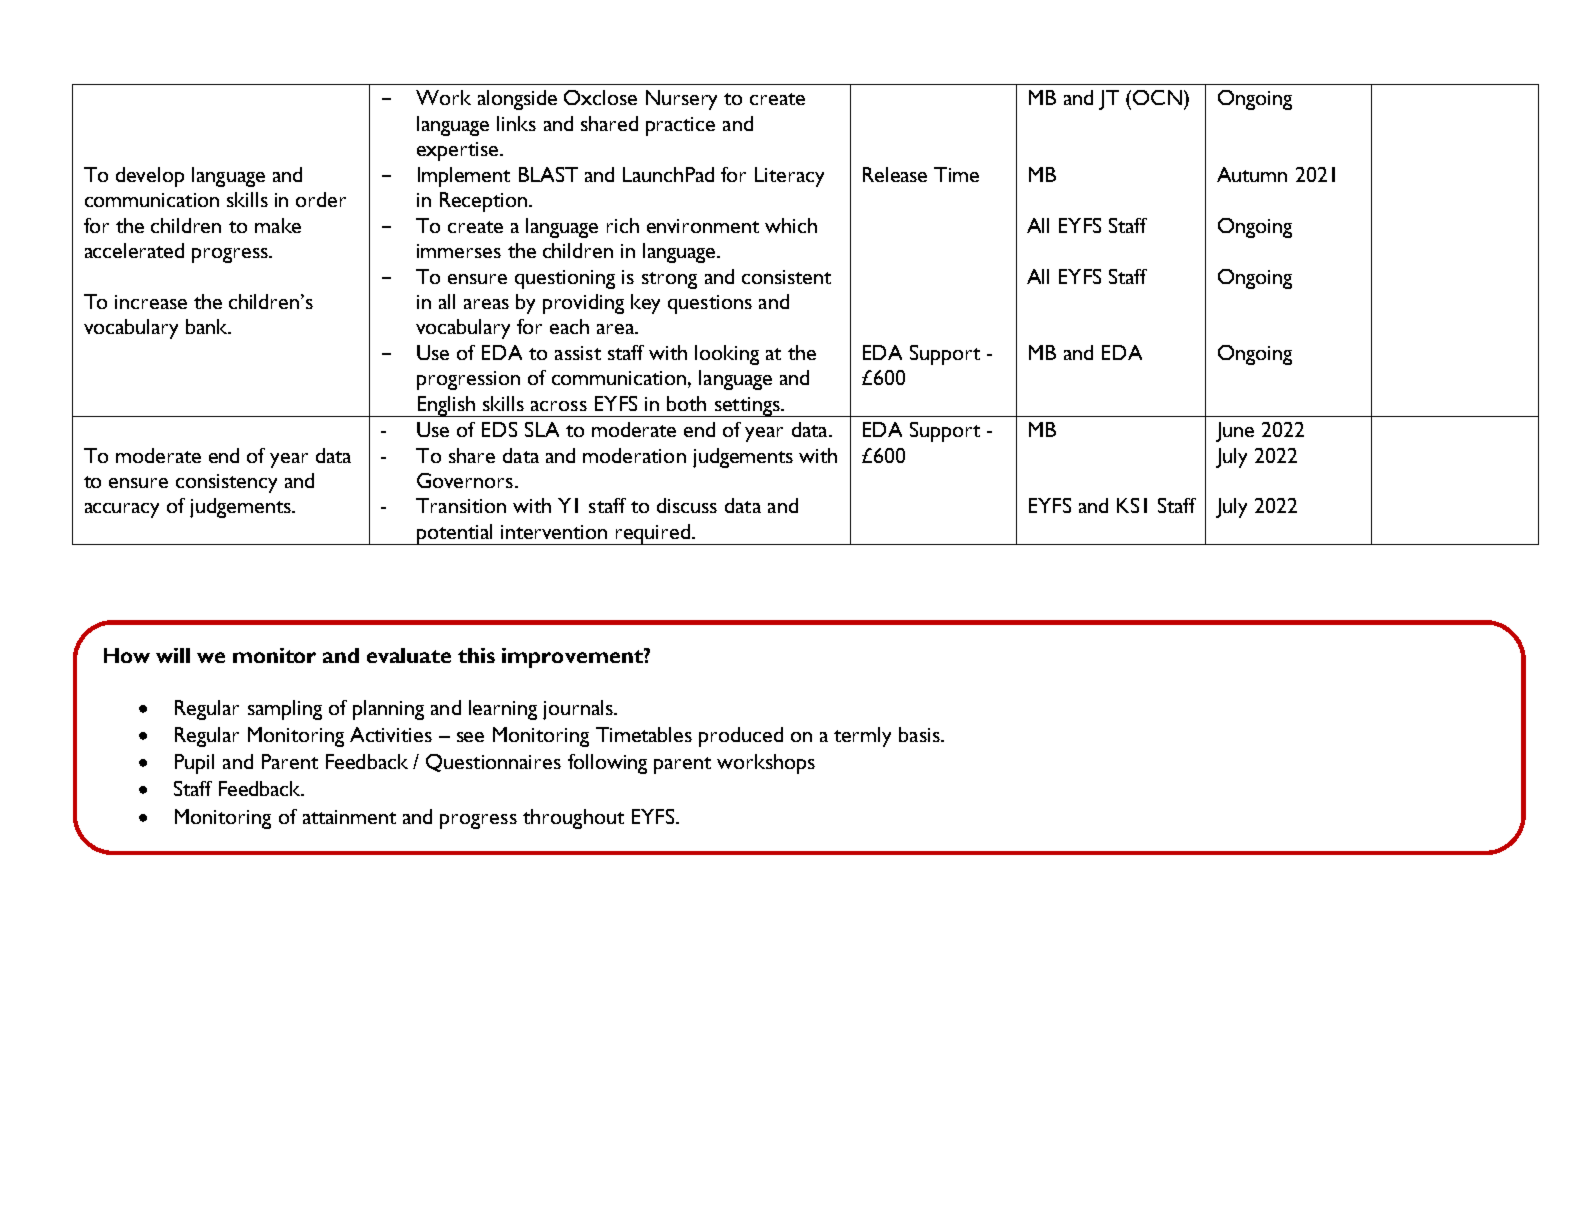  Describe the element at coordinates (727, 355) in the screenshot. I see `looking` at that location.
